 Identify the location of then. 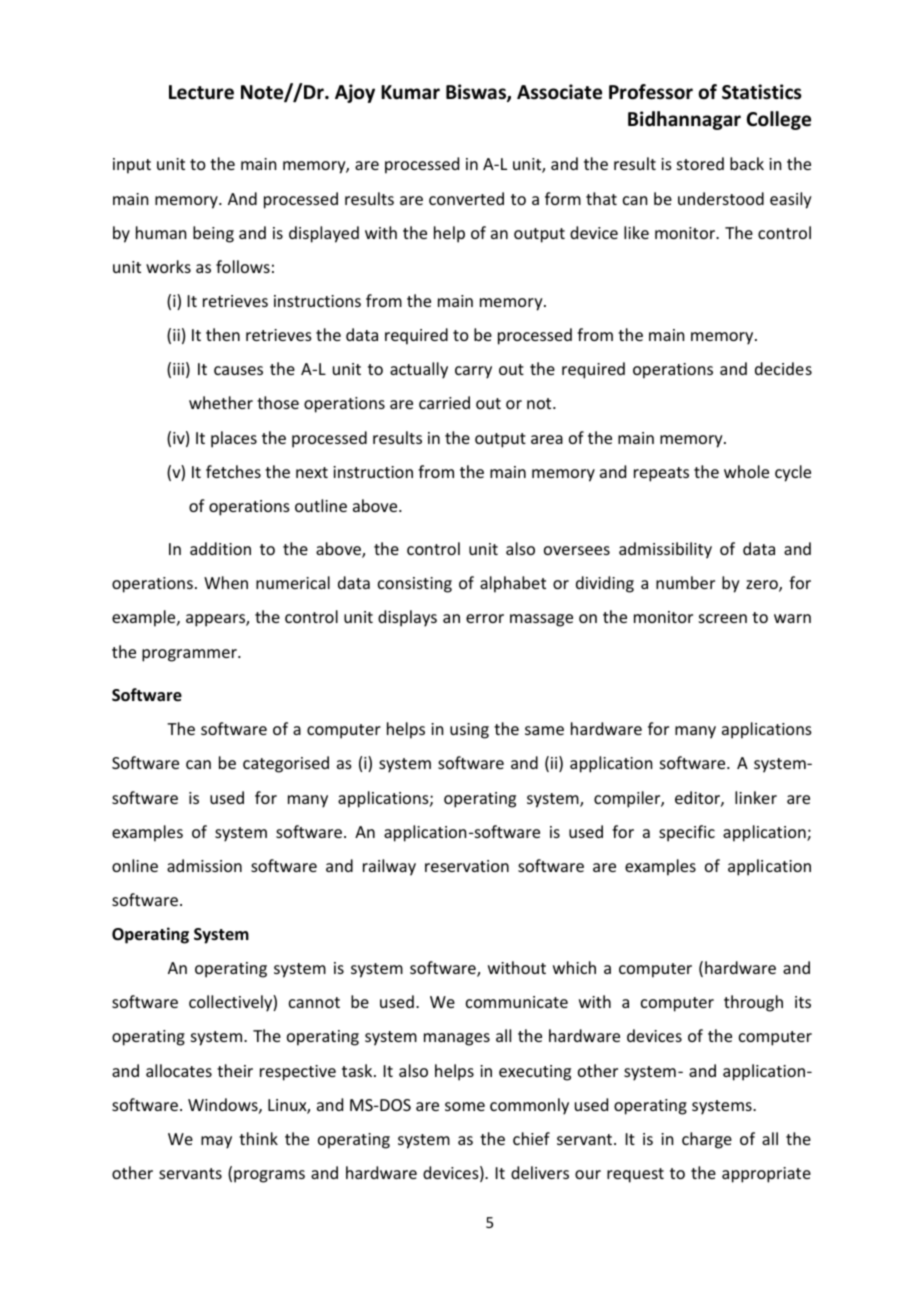
(223, 334).
